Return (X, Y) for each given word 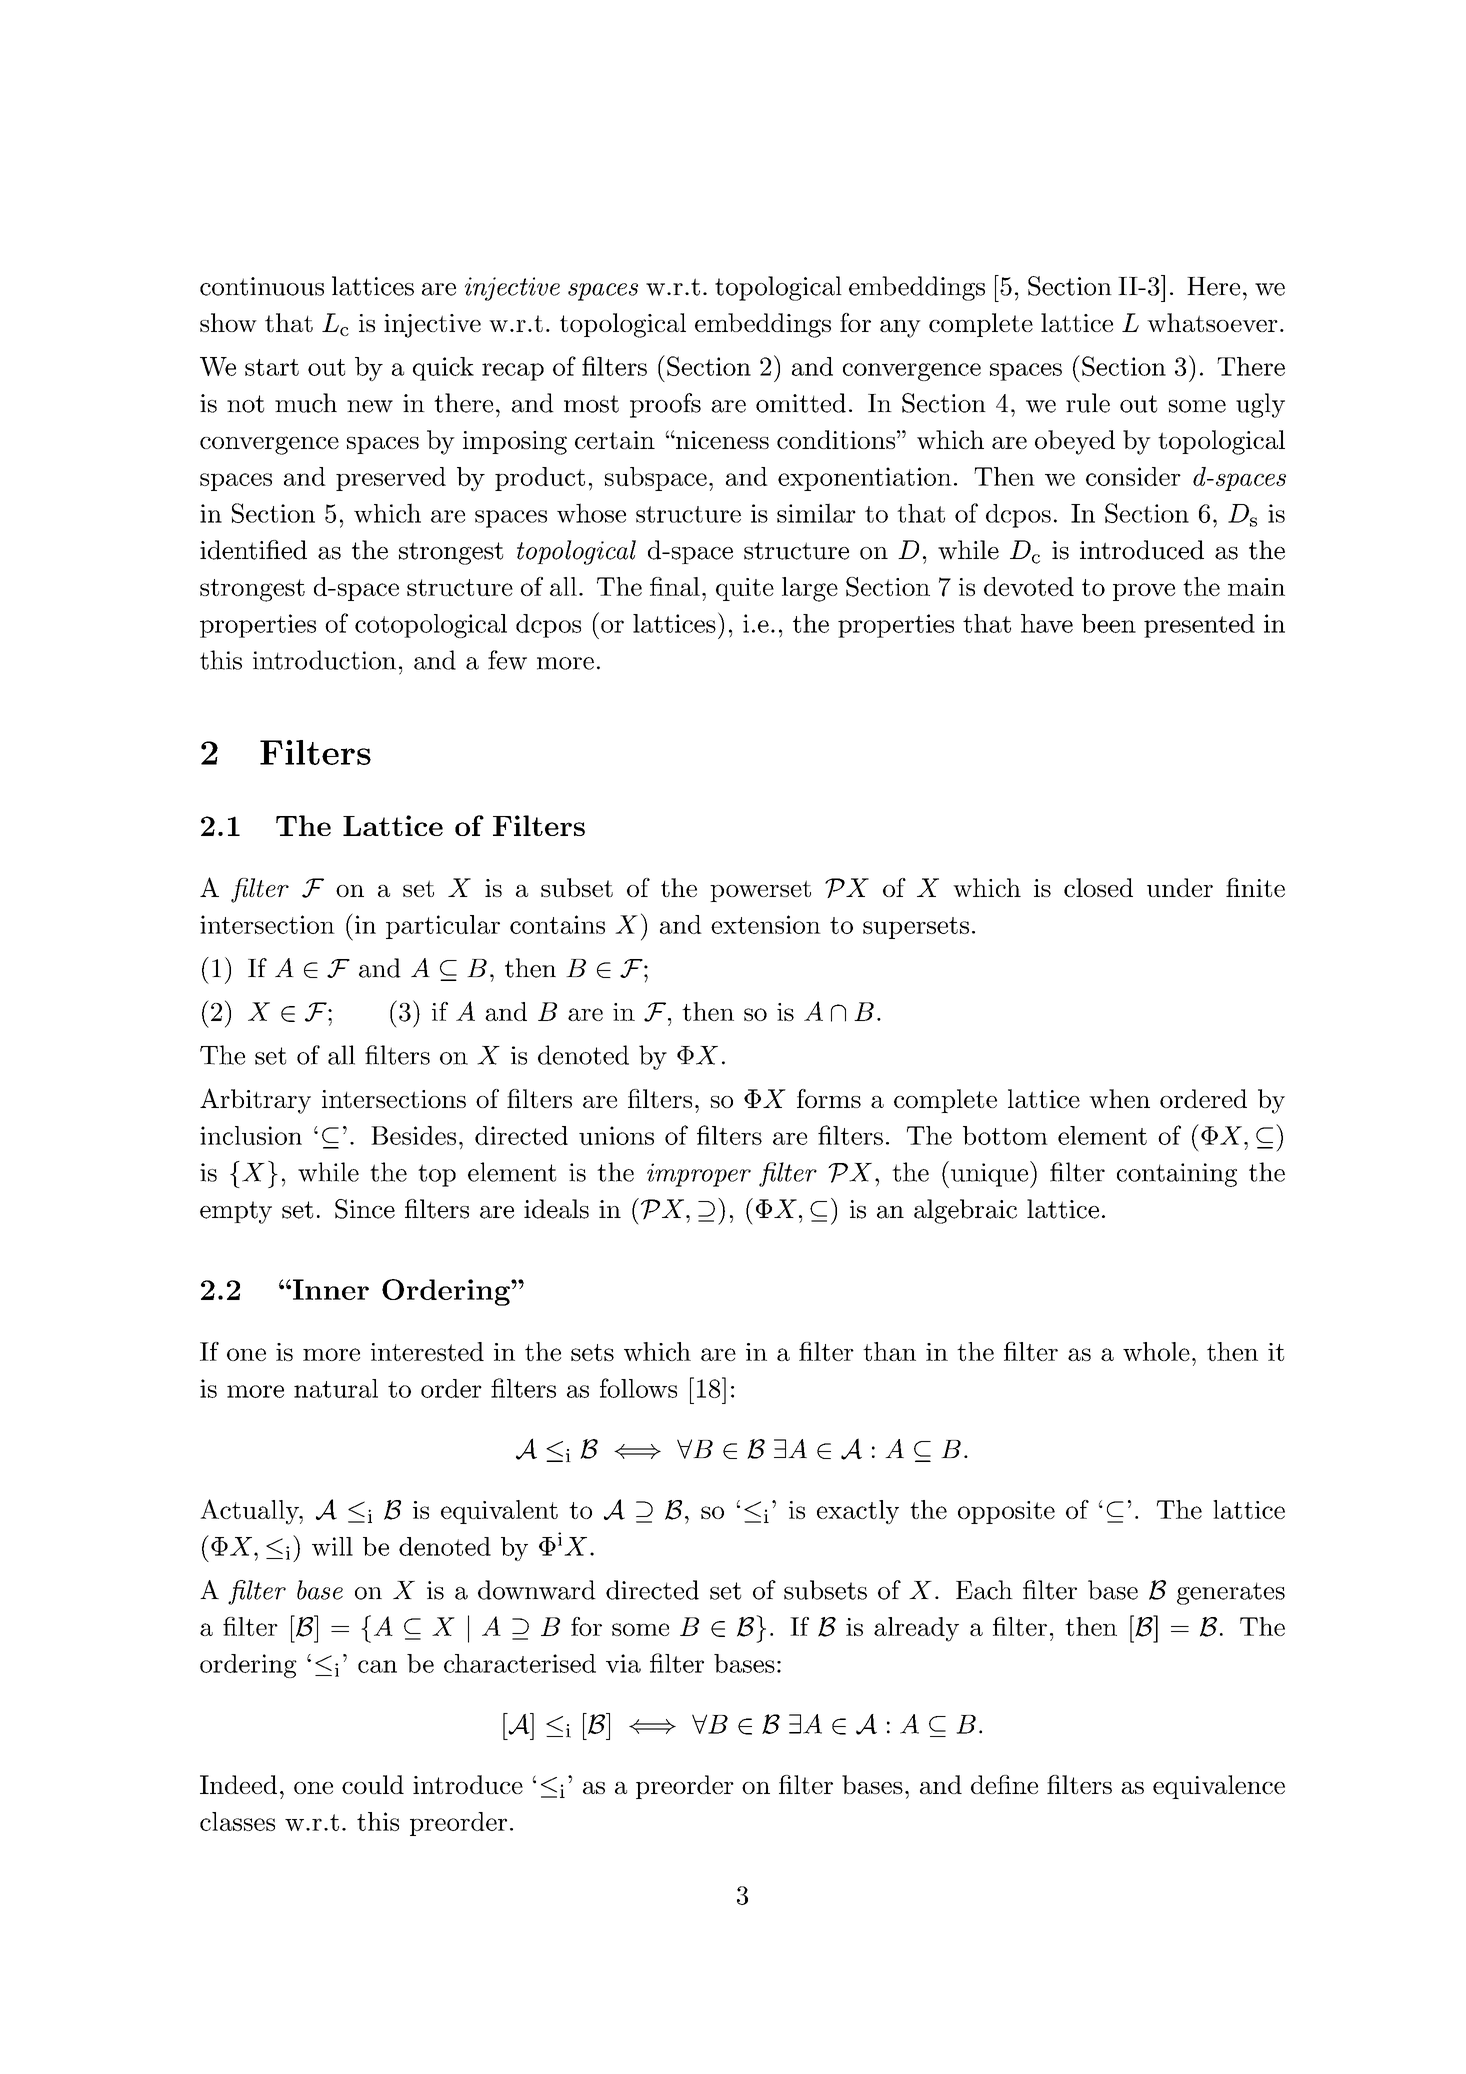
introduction (324, 660)
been (1109, 623)
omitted (801, 403)
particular (443, 927)
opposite (1006, 1512)
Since (365, 1209)
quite (745, 589)
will (332, 1546)
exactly (858, 1512)
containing (1177, 1175)
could (373, 1784)
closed (1098, 887)
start (272, 367)
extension (766, 924)
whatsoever (1212, 322)
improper (699, 1175)
